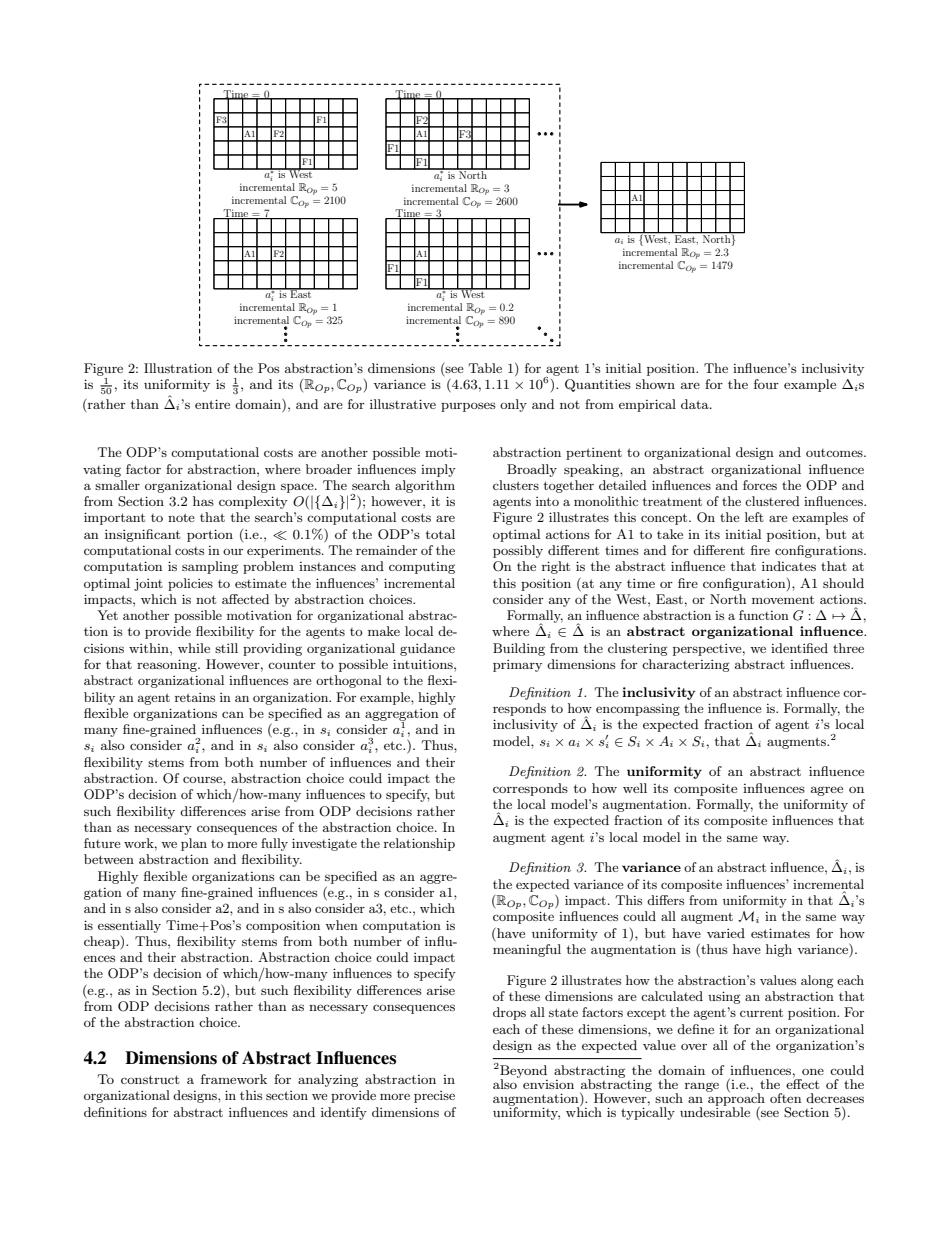 This image has width=952, height=1233. I want to click on total, so click(440, 534).
